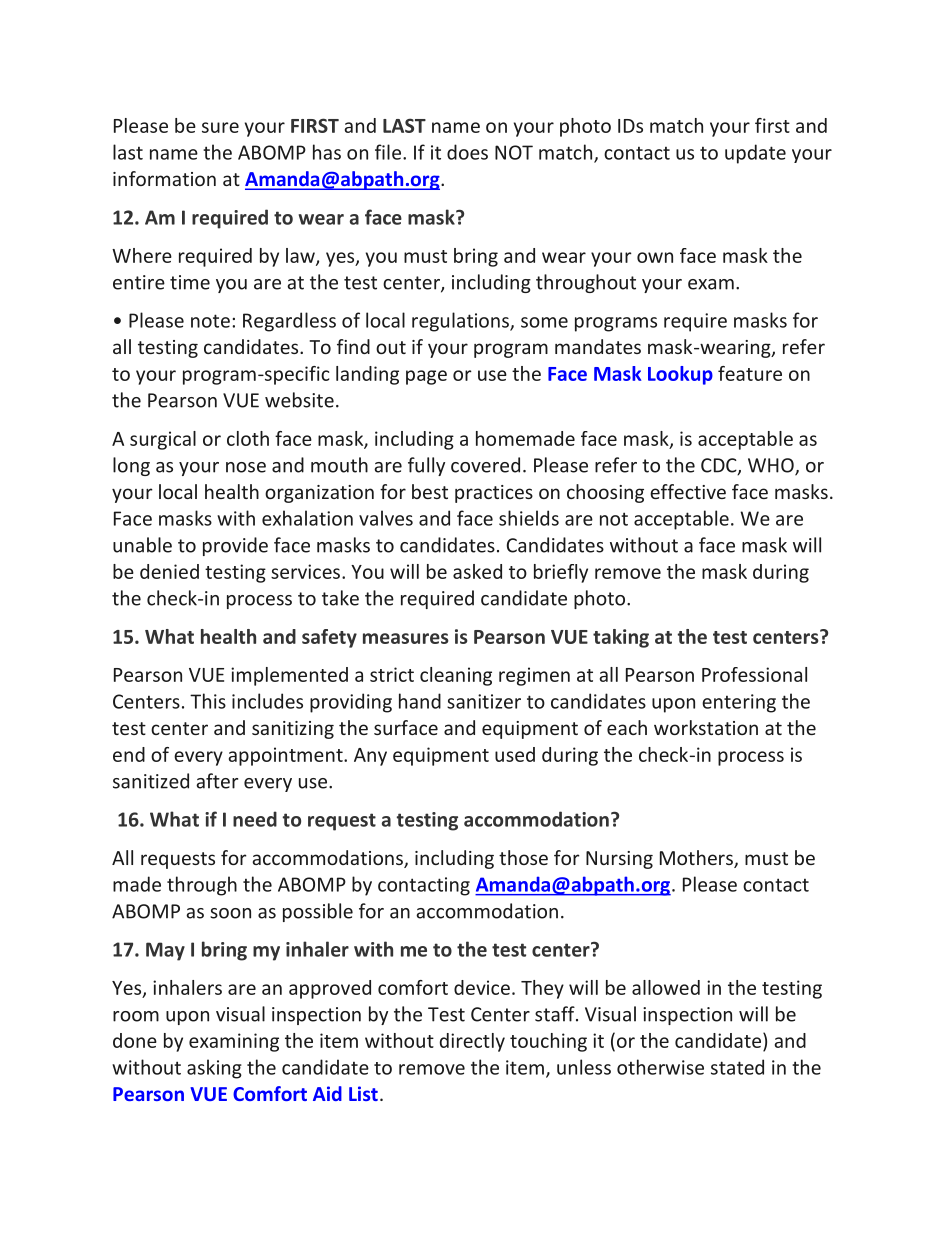 This document has height=1233, width=952. I want to click on update, so click(755, 154).
